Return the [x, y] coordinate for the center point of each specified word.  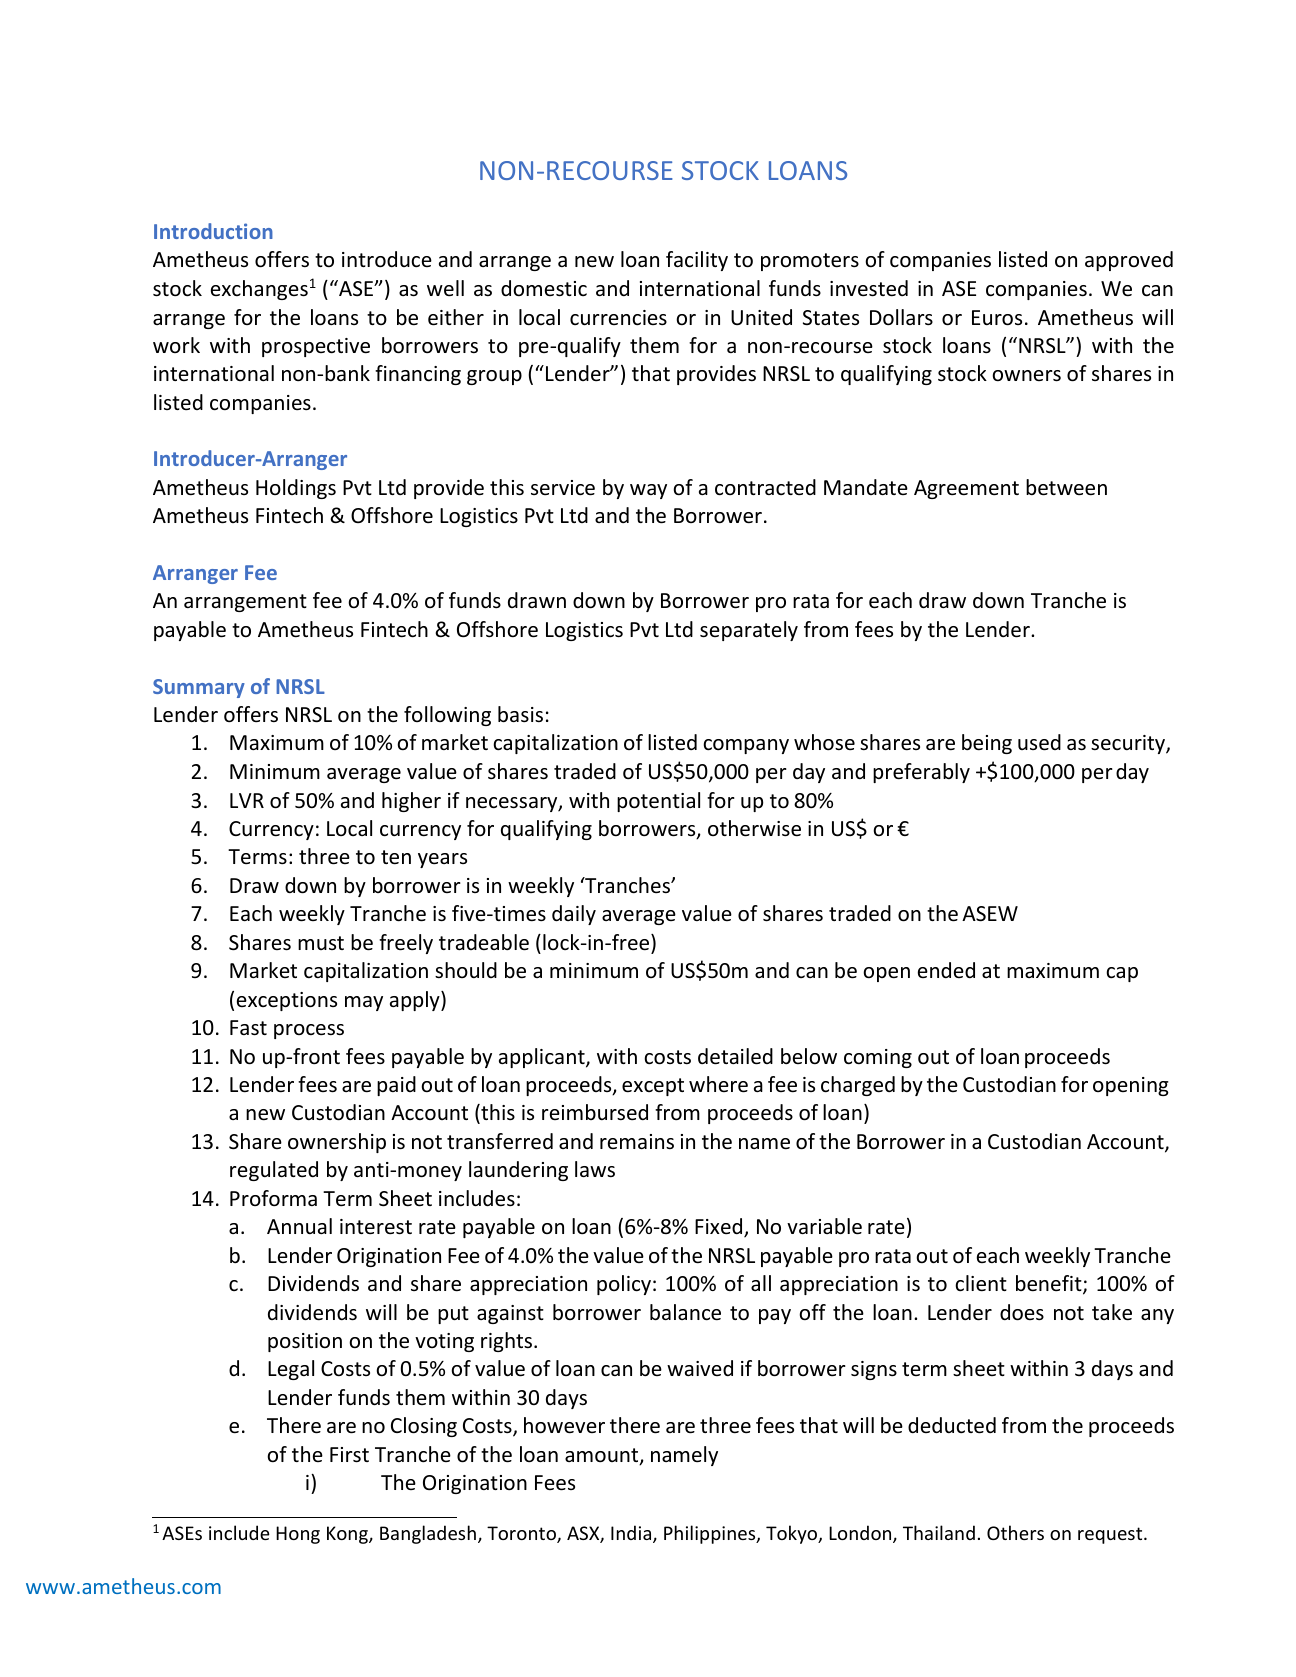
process [309, 1031]
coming [878, 1058]
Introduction [213, 231]
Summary [199, 688]
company [746, 746]
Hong [298, 1535]
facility [697, 261]
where [718, 1084]
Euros [997, 318]
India [632, 1534]
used [1039, 742]
